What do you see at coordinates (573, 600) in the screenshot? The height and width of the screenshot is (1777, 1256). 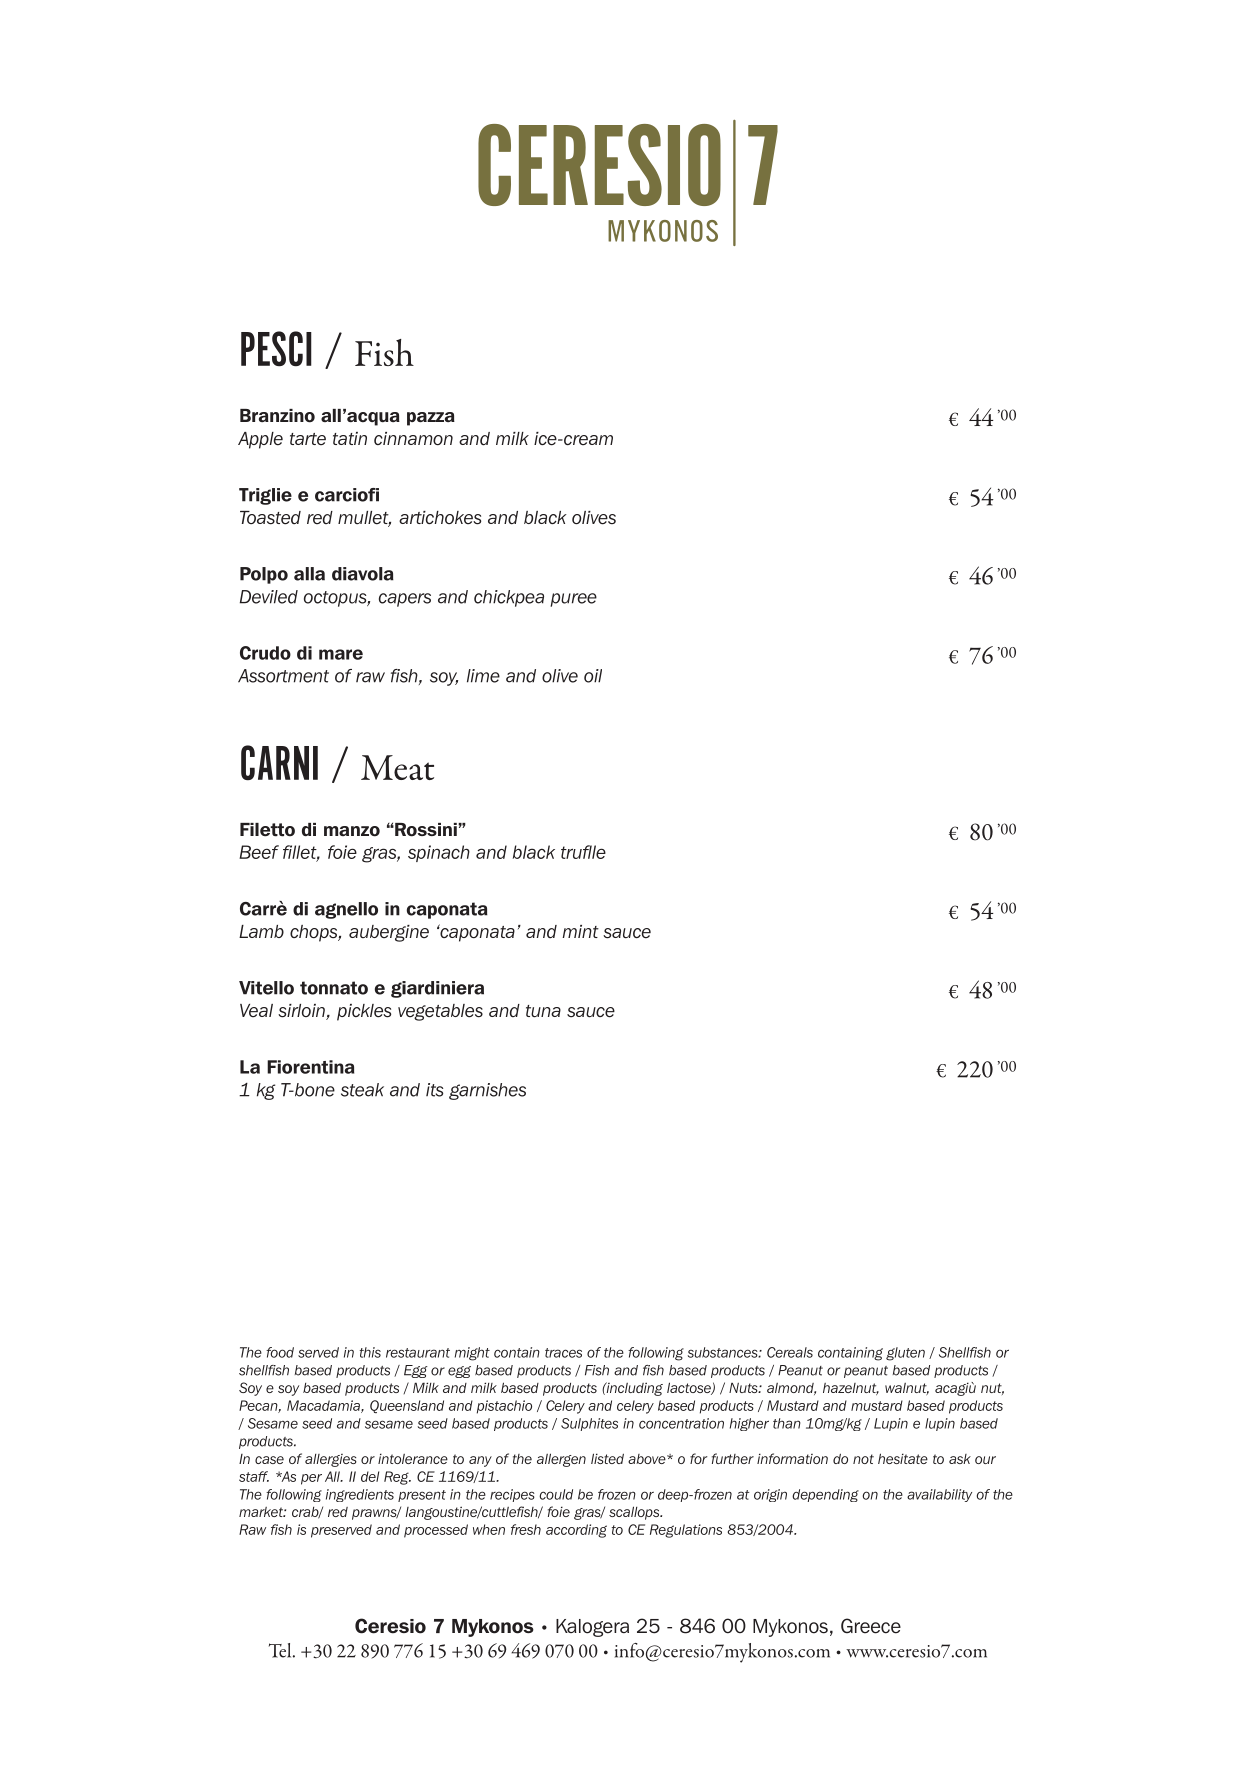 I see `puree` at bounding box center [573, 600].
